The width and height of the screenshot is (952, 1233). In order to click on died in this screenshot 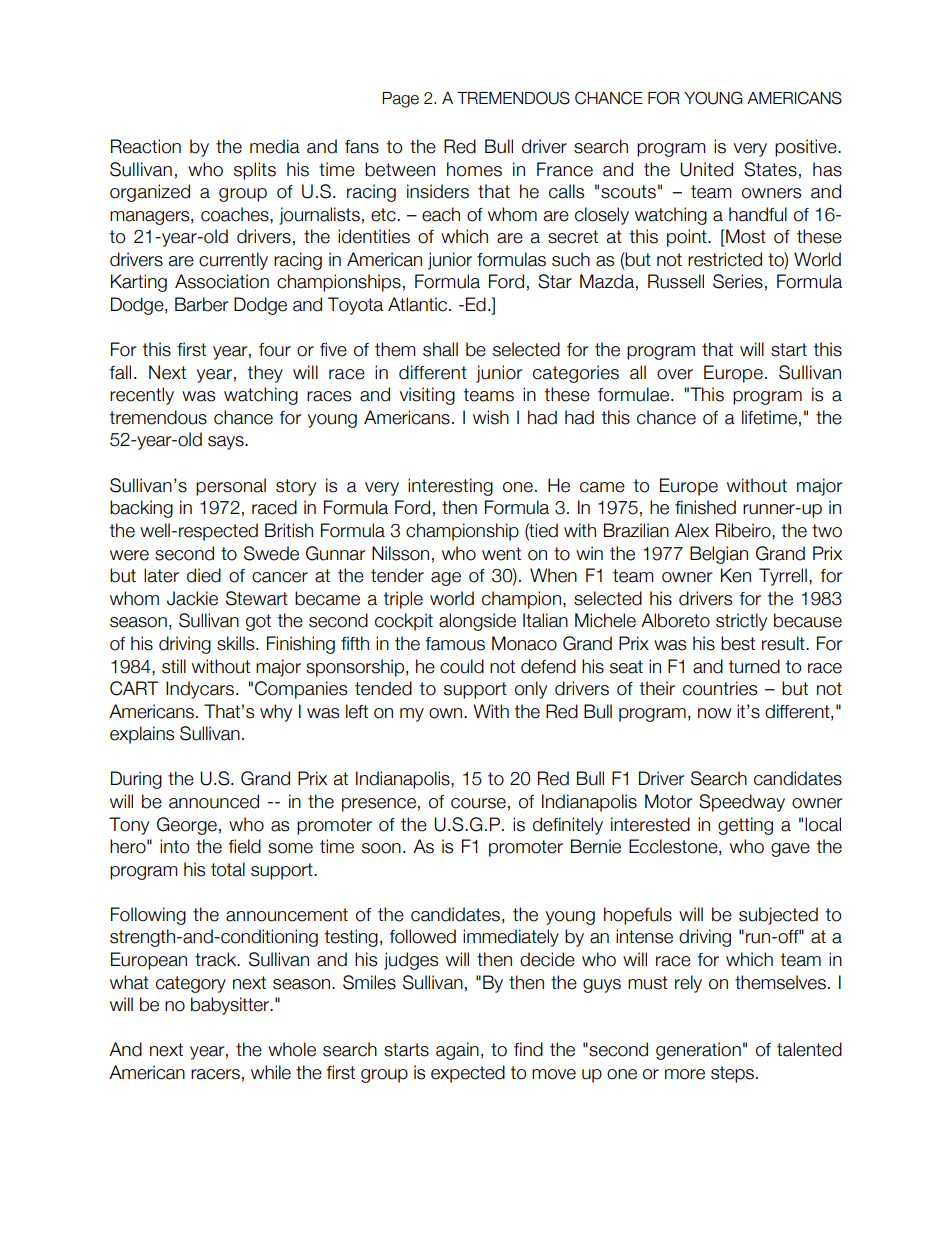, I will do `click(204, 575)`.
